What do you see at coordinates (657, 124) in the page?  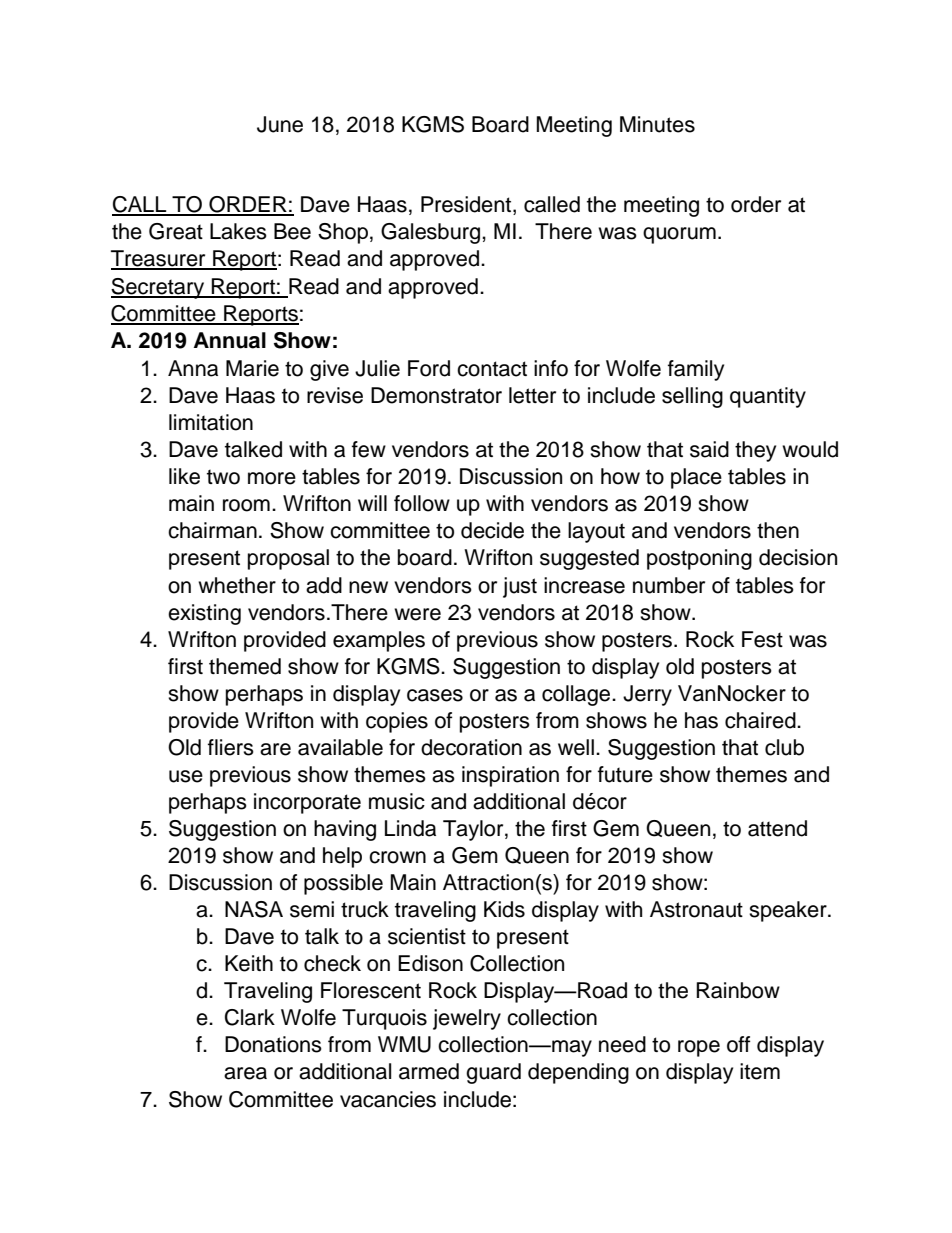 I see `Minutes` at bounding box center [657, 124].
